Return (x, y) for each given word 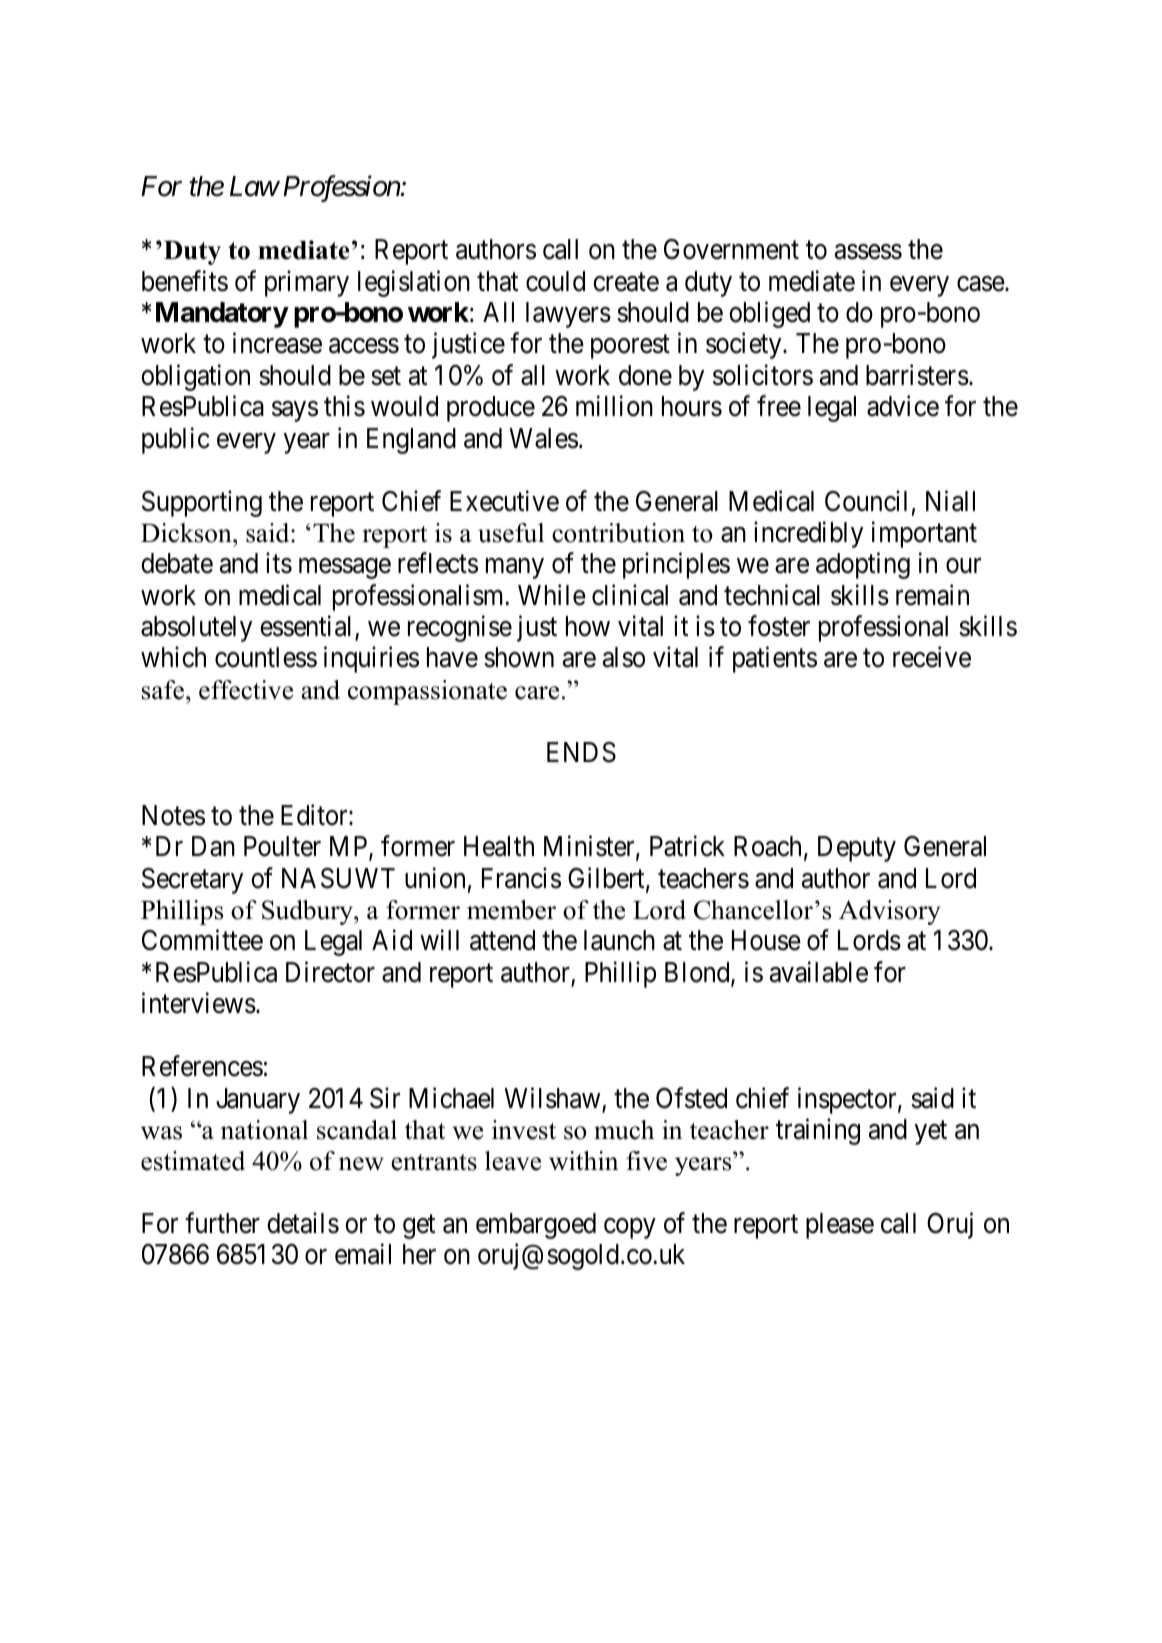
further (222, 1223)
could (555, 281)
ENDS (581, 752)
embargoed (536, 1226)
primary (307, 283)
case (981, 284)
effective (246, 690)
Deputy (857, 849)
